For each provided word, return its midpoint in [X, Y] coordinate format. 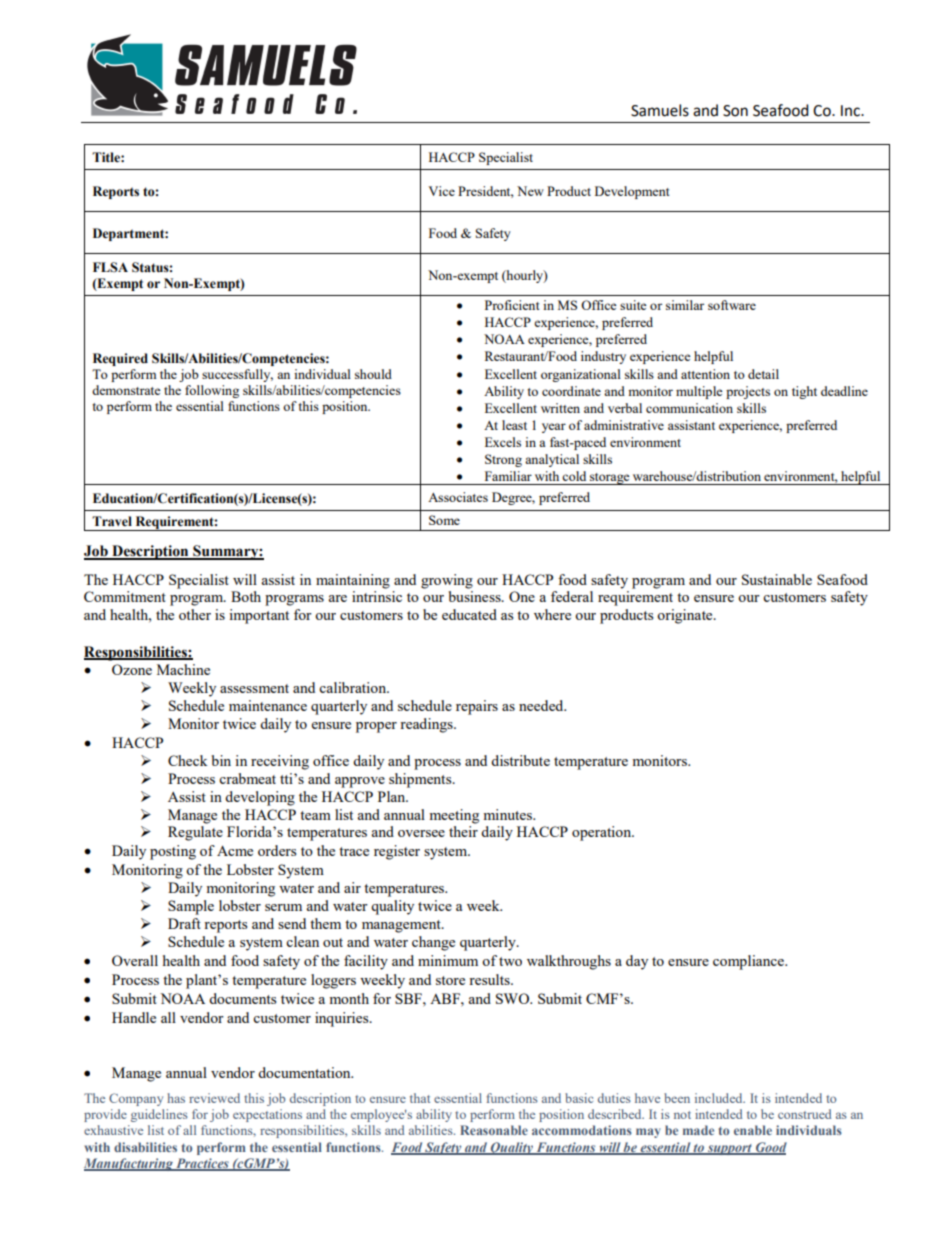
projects [748, 392]
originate [686, 616]
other [195, 614]
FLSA [110, 267]
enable [753, 1130]
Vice [441, 191]
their [463, 831]
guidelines [159, 1115]
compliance [749, 962]
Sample [191, 907]
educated [469, 614]
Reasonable [494, 1130]
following [212, 391]
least [514, 425]
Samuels [660, 110]
